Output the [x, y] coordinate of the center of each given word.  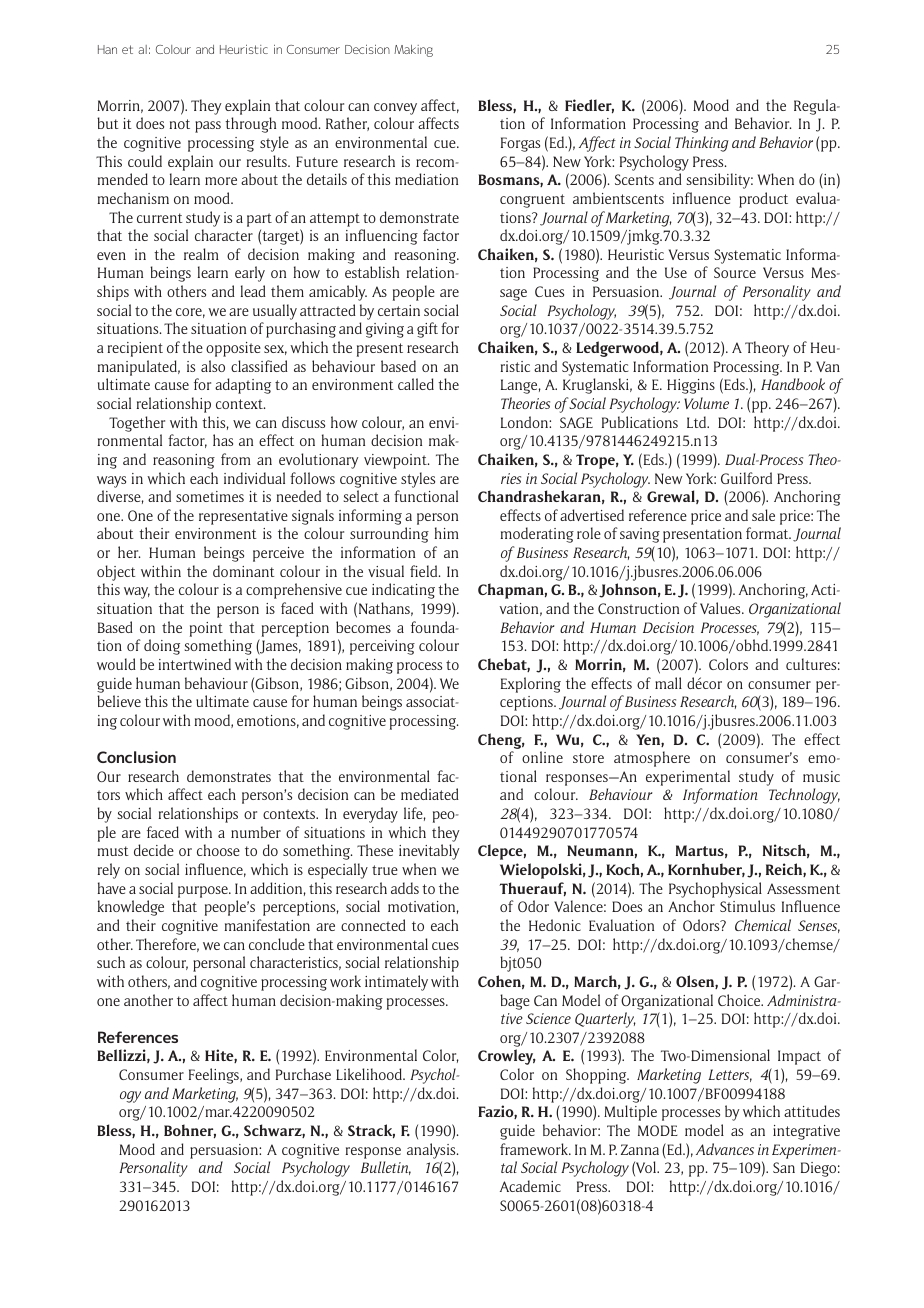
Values [721, 608]
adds [405, 888]
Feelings [215, 1076]
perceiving [382, 647]
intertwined [195, 664]
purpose [204, 892]
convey [395, 109]
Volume [706, 403]
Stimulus [747, 906]
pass [208, 127]
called [416, 384]
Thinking [702, 144]
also [213, 366]
